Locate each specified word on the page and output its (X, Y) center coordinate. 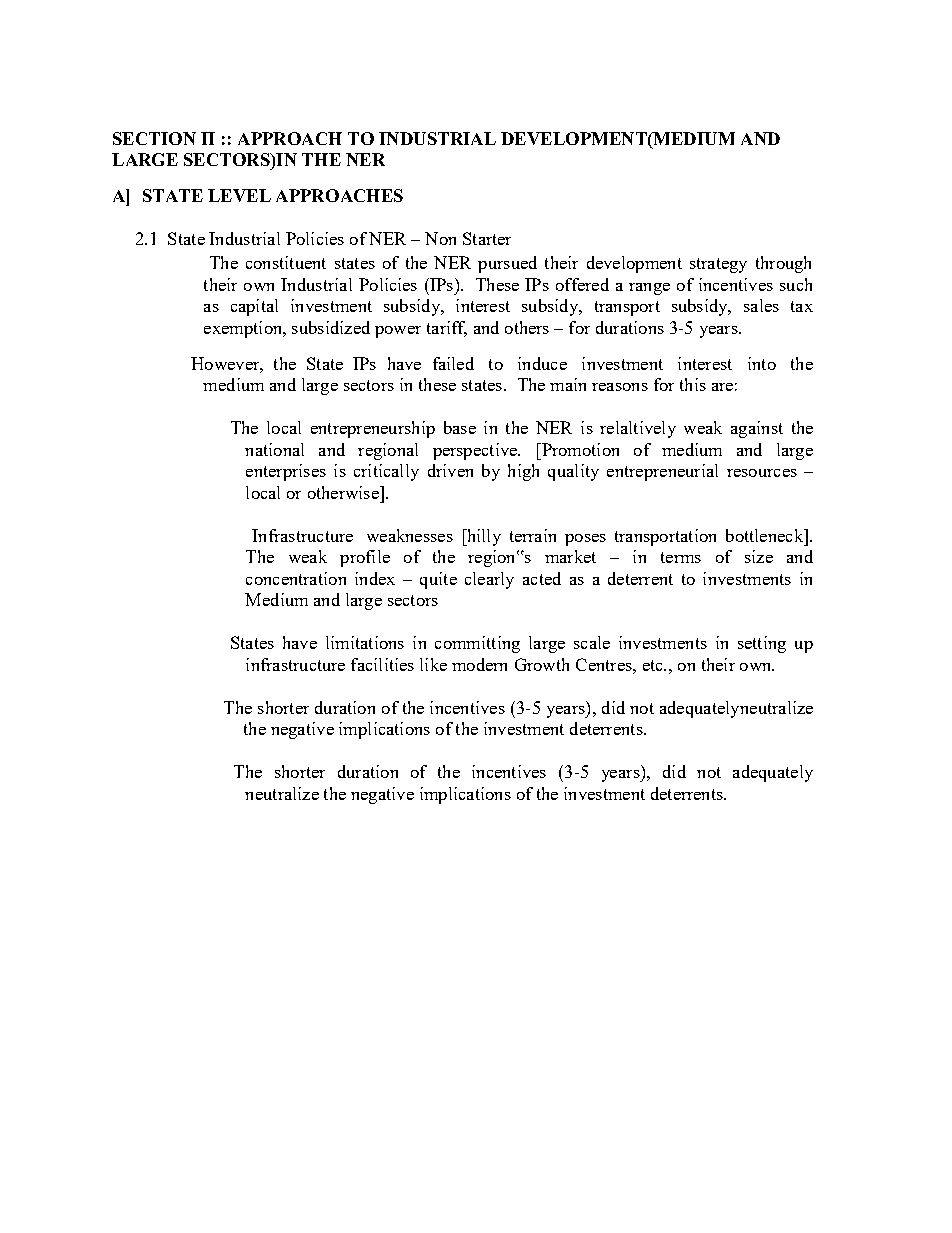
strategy (718, 265)
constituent (286, 262)
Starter (487, 238)
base (460, 427)
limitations (365, 642)
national (274, 449)
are (722, 387)
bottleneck (765, 535)
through (783, 264)
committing (477, 644)
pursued (507, 264)
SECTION (154, 138)
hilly (482, 537)
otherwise (344, 492)
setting (762, 644)
